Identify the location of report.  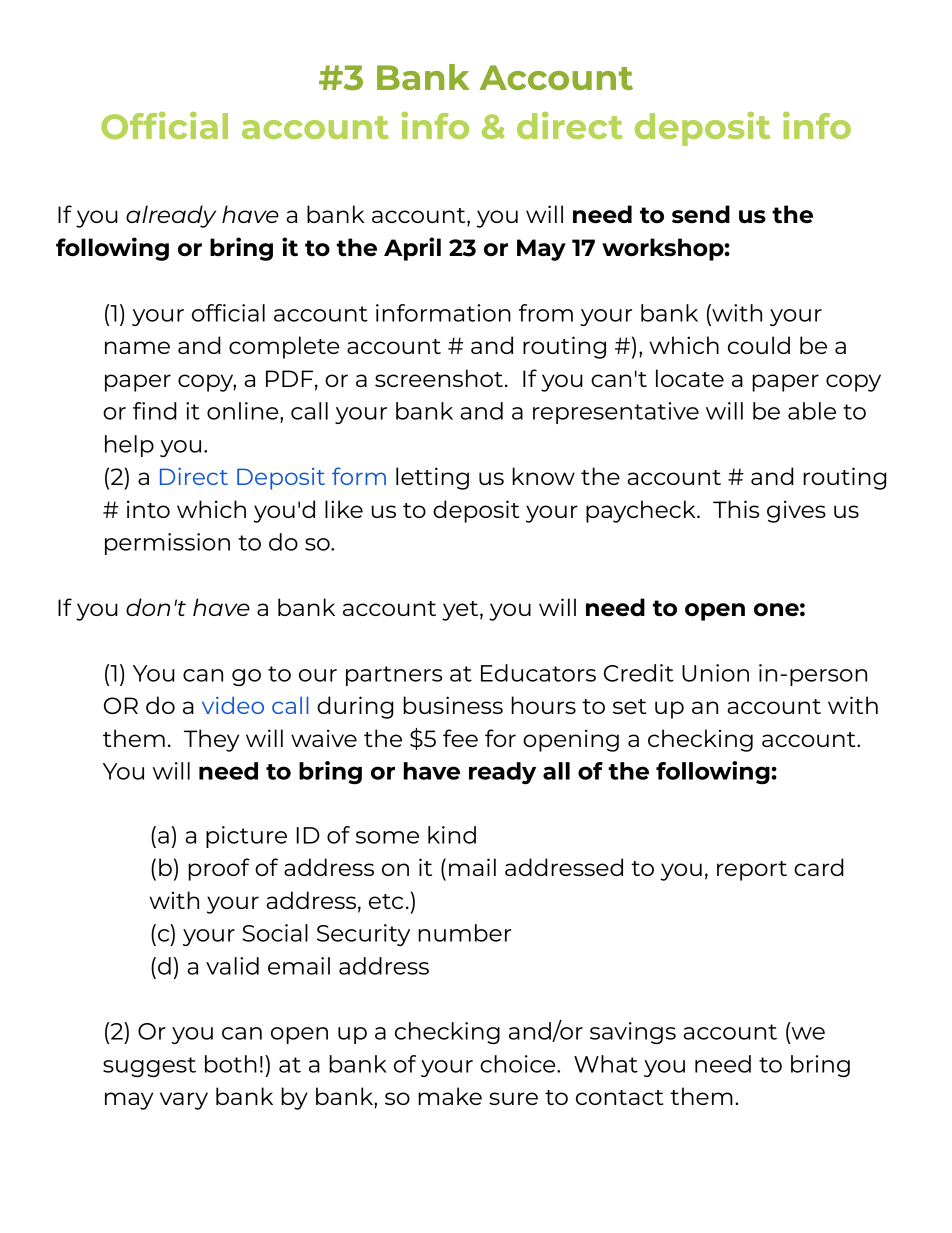
(752, 871).
